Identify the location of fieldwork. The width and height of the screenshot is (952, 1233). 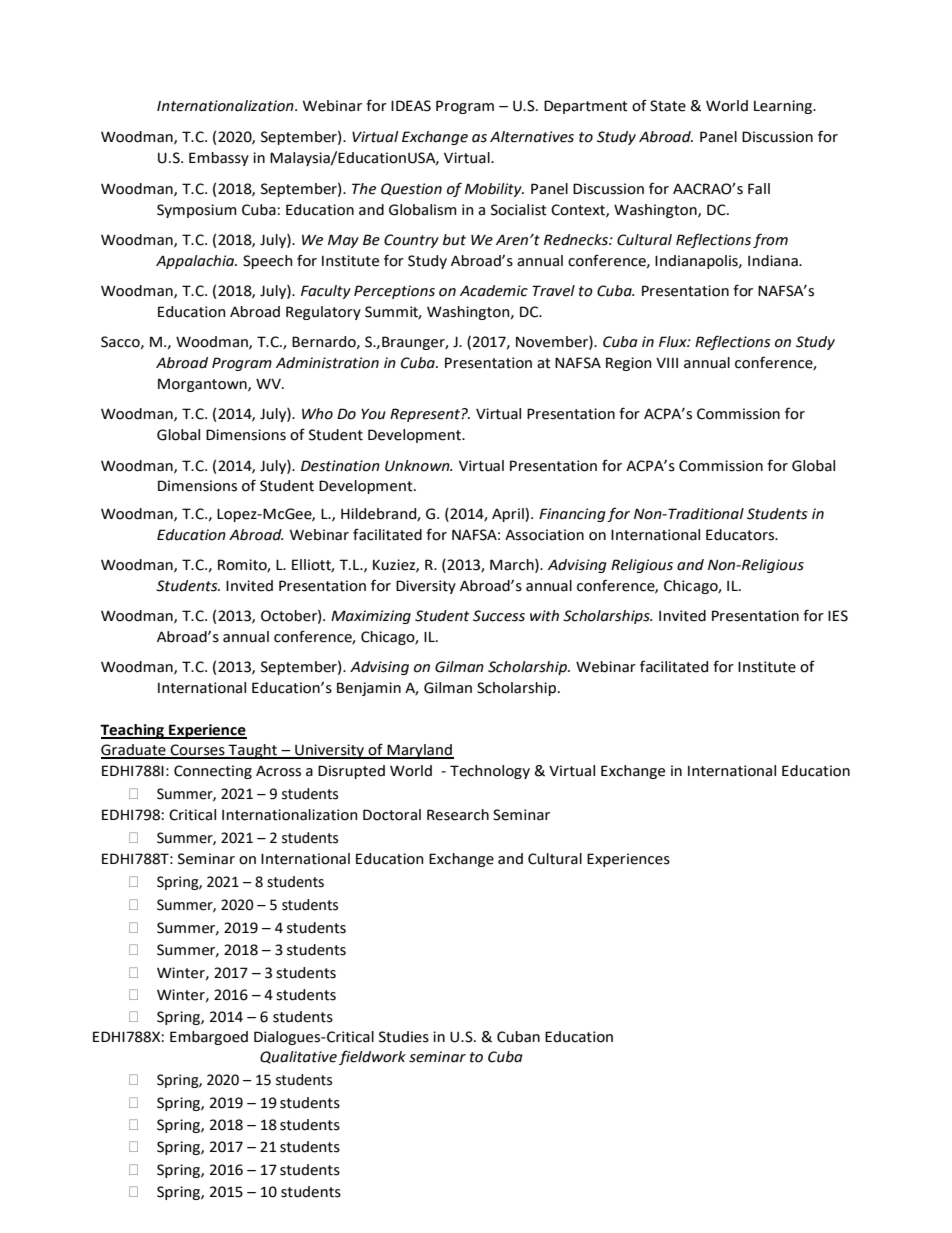
(372, 1057).
